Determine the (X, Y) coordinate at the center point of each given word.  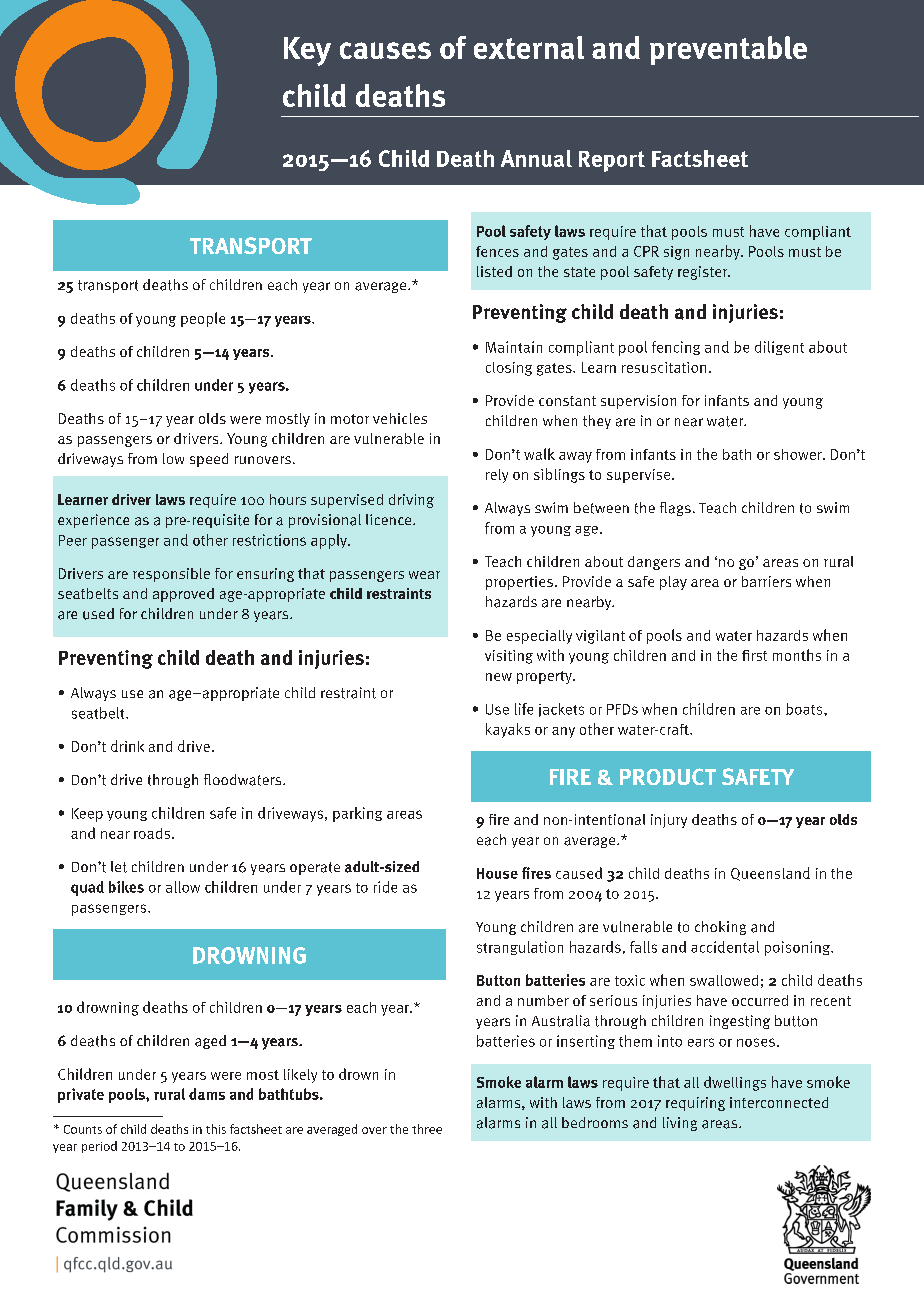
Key (307, 51)
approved (183, 595)
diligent (779, 348)
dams (207, 1094)
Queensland (770, 874)
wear (424, 575)
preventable (728, 50)
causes (385, 50)
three (427, 1129)
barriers (766, 581)
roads (152, 833)
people (203, 319)
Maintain (514, 347)
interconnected (779, 1102)
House (497, 873)
